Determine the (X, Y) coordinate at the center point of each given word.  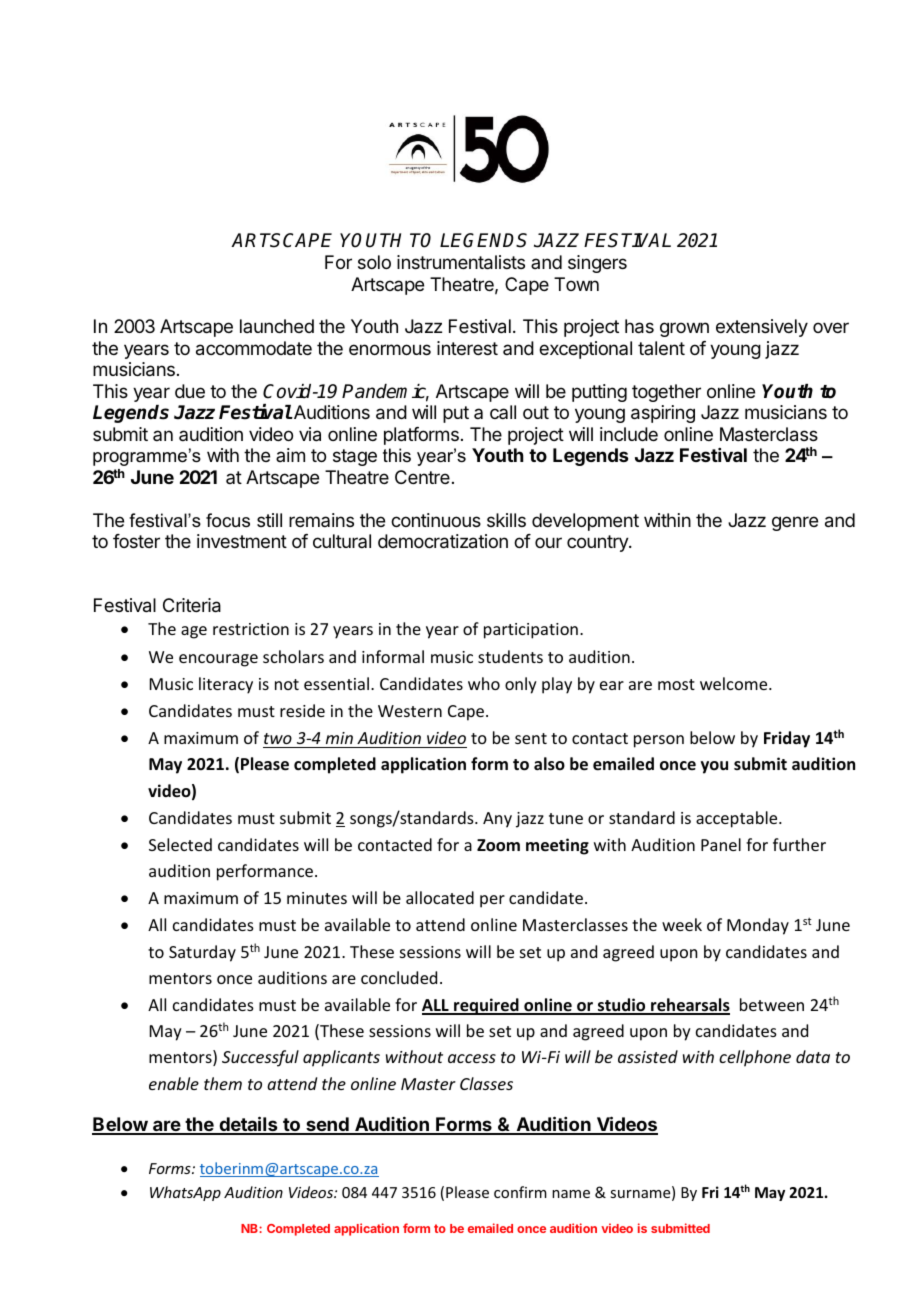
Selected (180, 844)
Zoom (498, 845)
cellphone (755, 1058)
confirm (520, 1192)
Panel (721, 844)
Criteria (192, 605)
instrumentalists (461, 262)
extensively (762, 328)
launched (277, 326)
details (248, 1125)
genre (795, 523)
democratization (443, 541)
